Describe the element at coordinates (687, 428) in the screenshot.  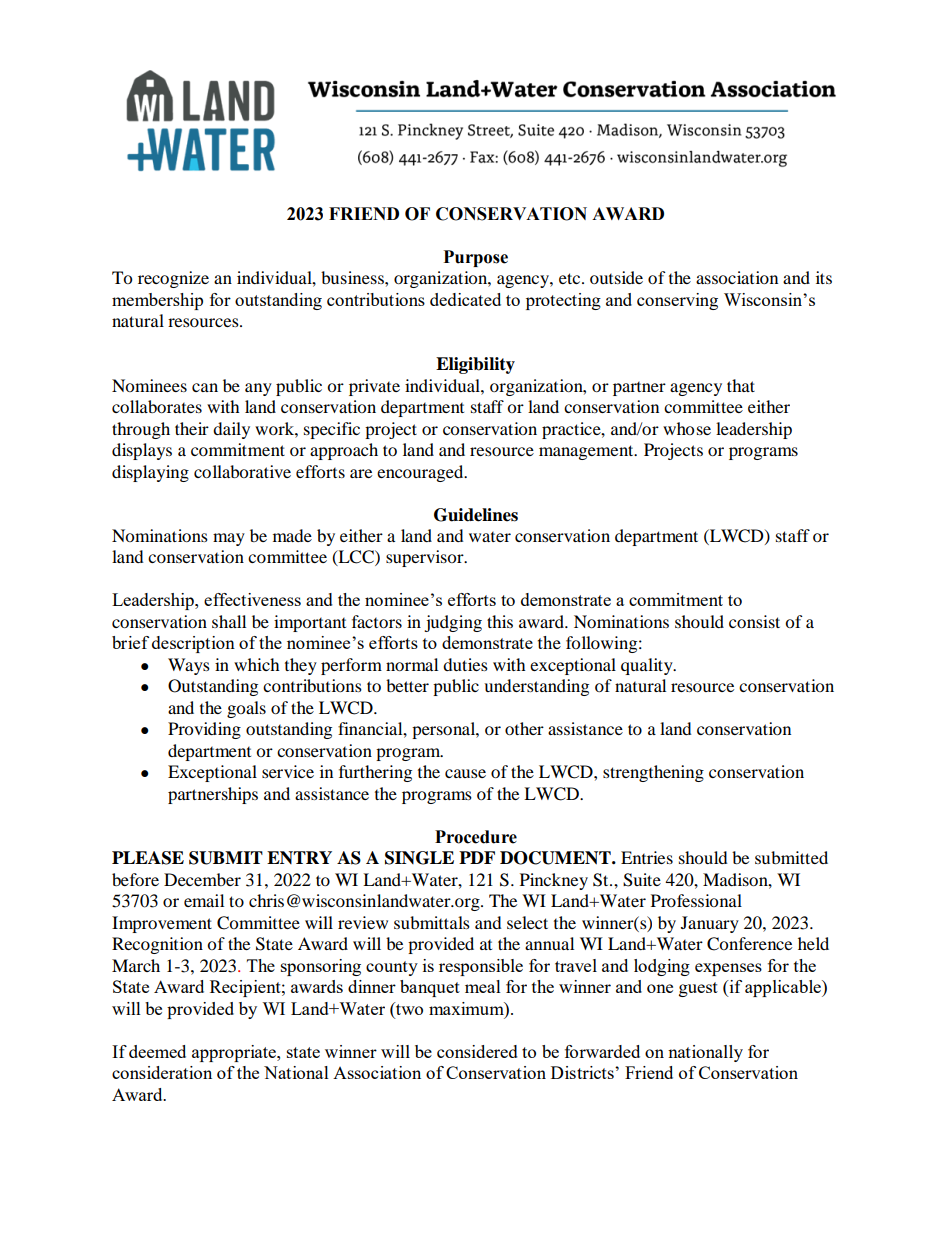
I see `whose` at that location.
